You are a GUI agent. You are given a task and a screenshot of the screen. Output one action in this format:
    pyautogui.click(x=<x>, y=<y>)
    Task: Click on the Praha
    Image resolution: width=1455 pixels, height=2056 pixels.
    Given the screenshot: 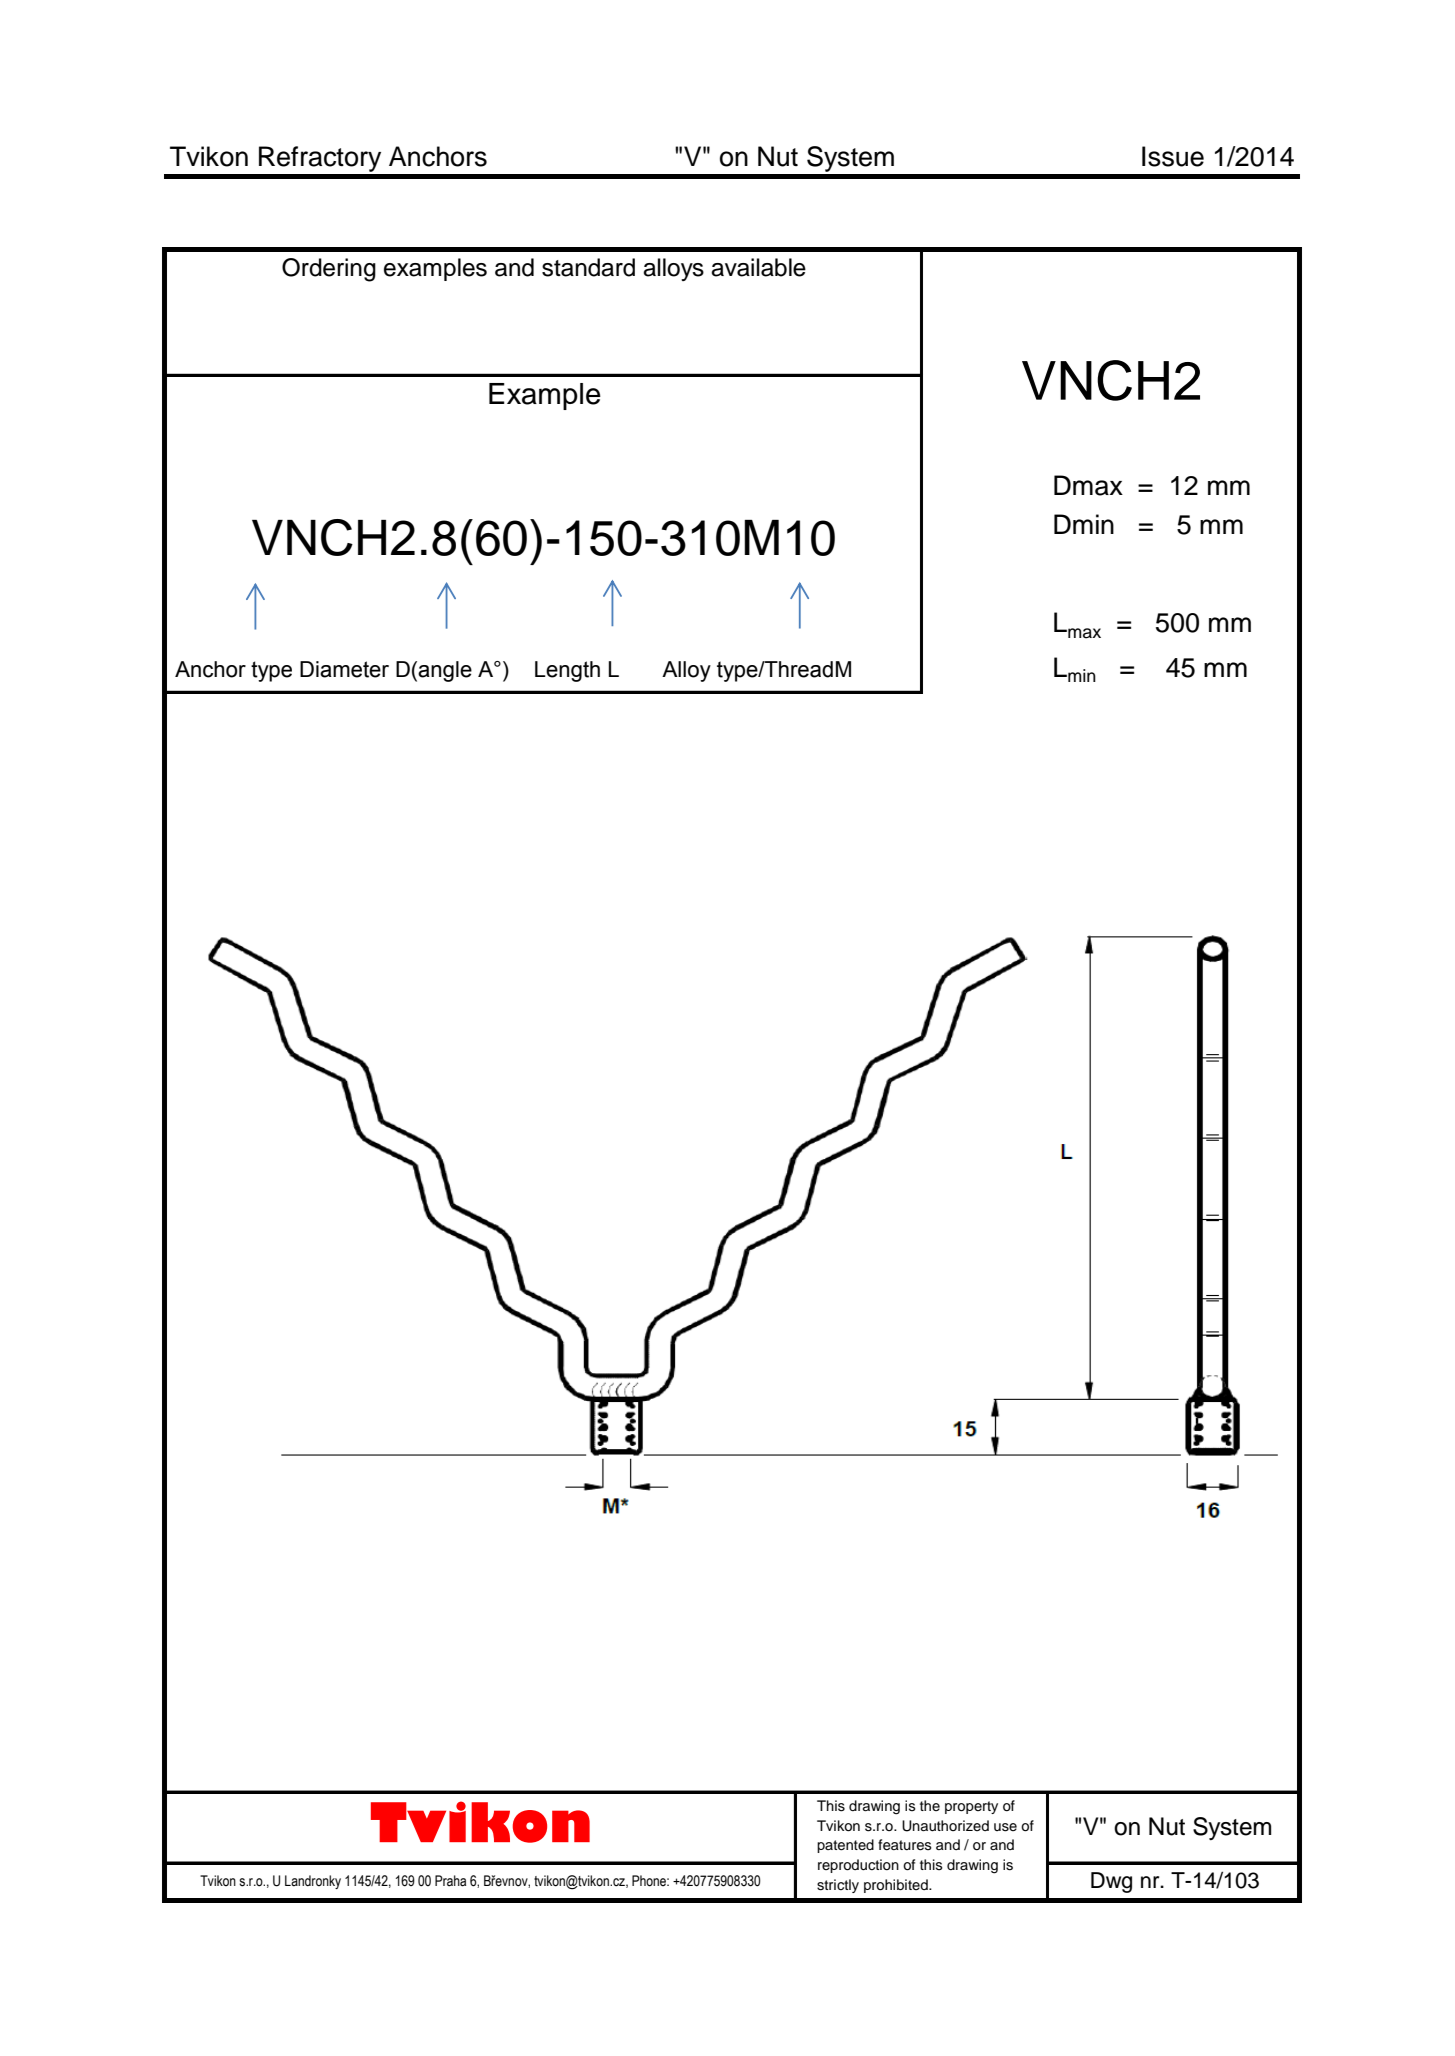 What is the action you would take?
    pyautogui.click(x=450, y=1881)
